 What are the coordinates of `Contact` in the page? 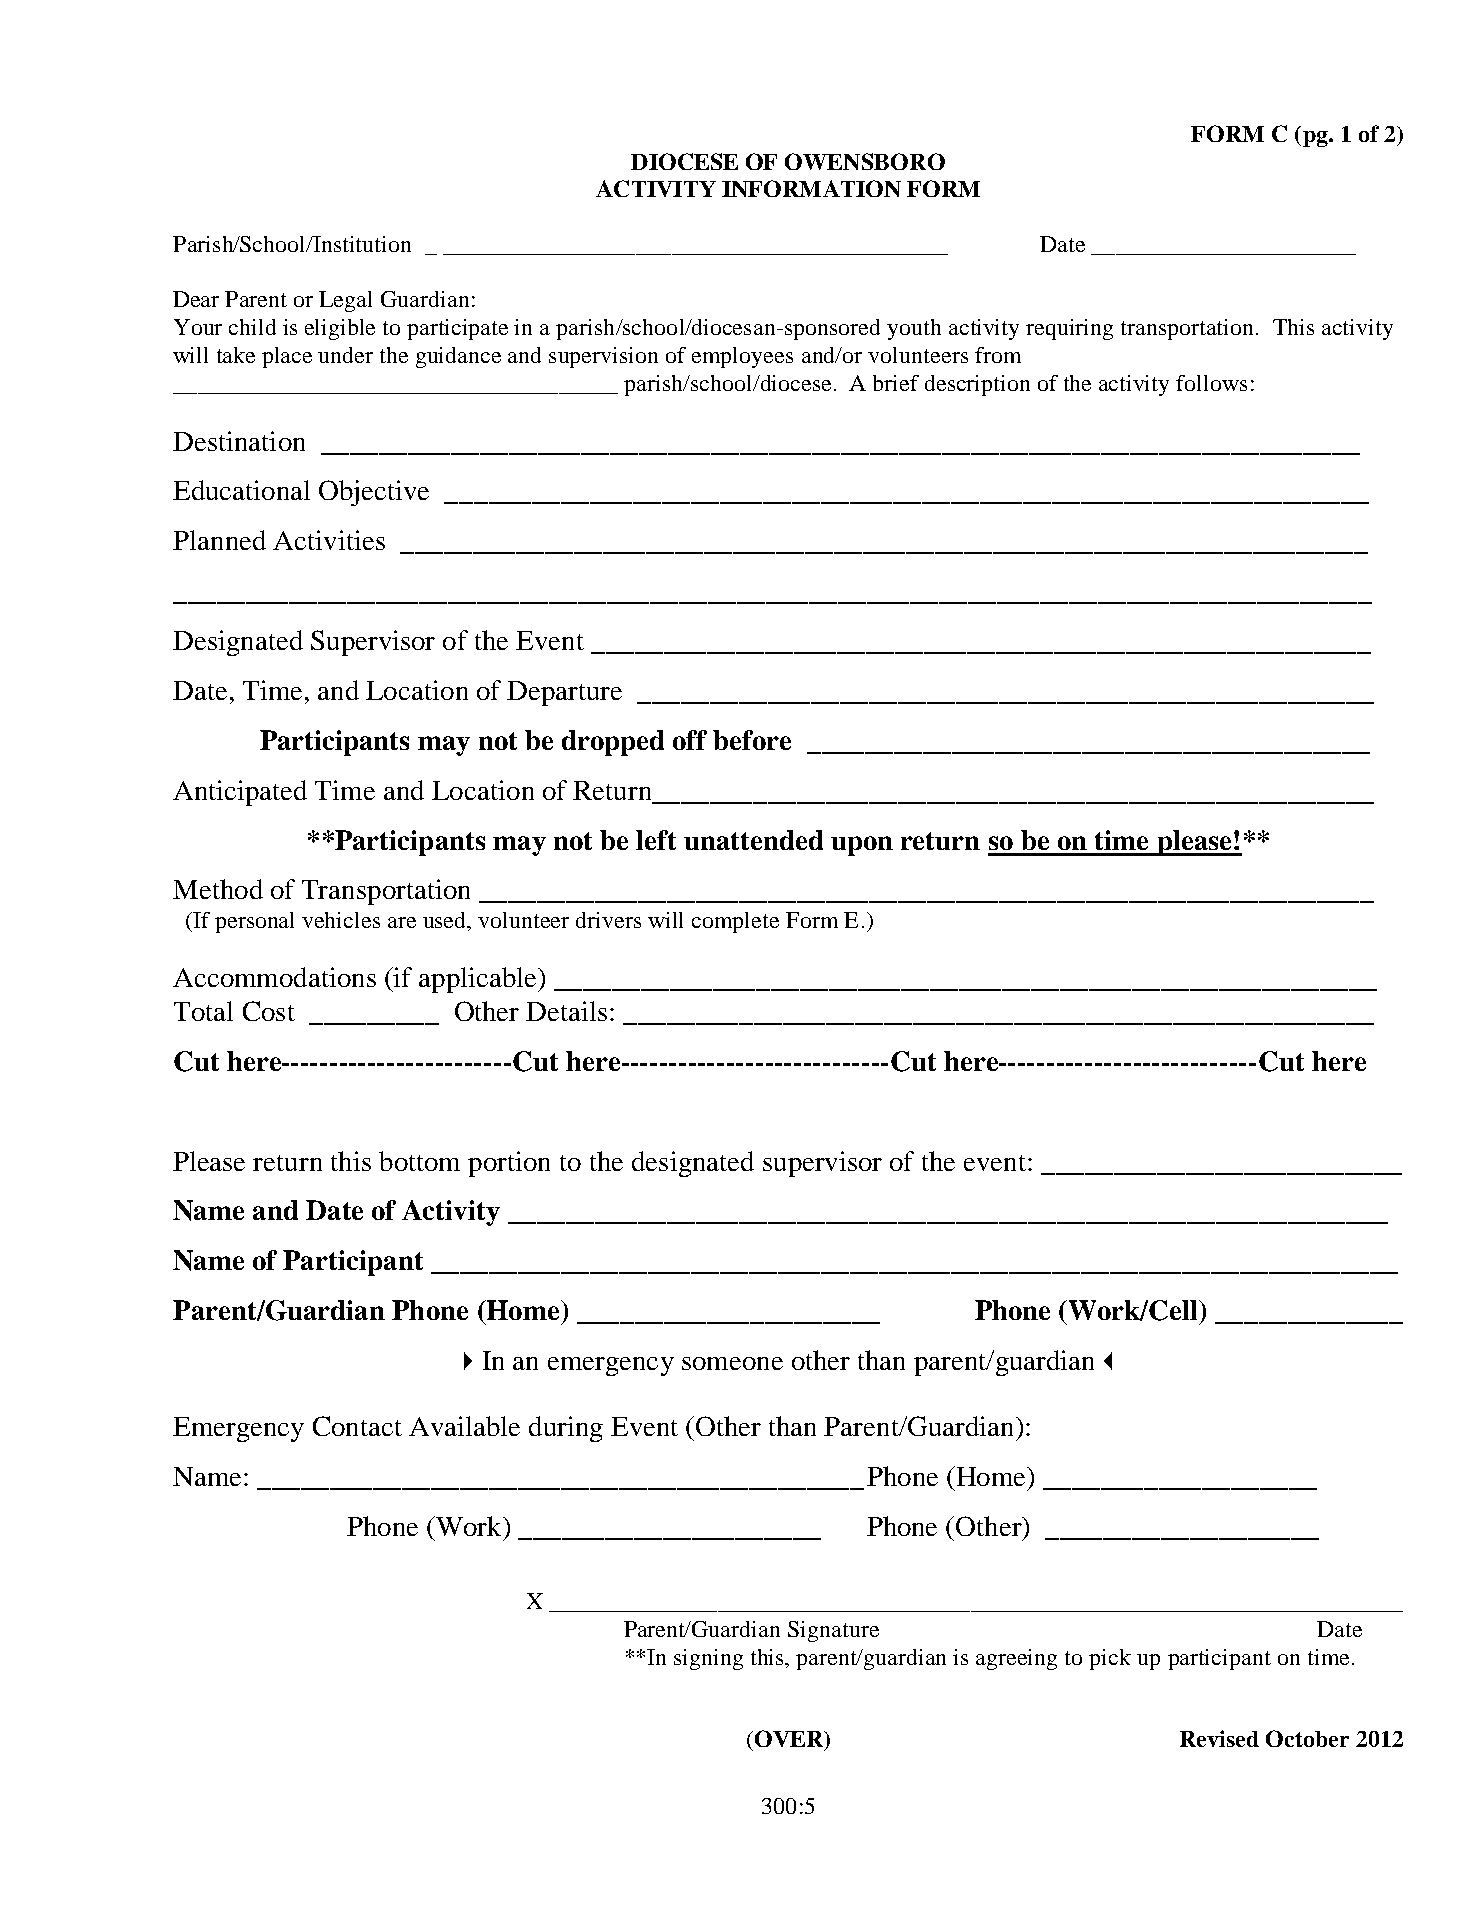 It's located at (357, 1426).
